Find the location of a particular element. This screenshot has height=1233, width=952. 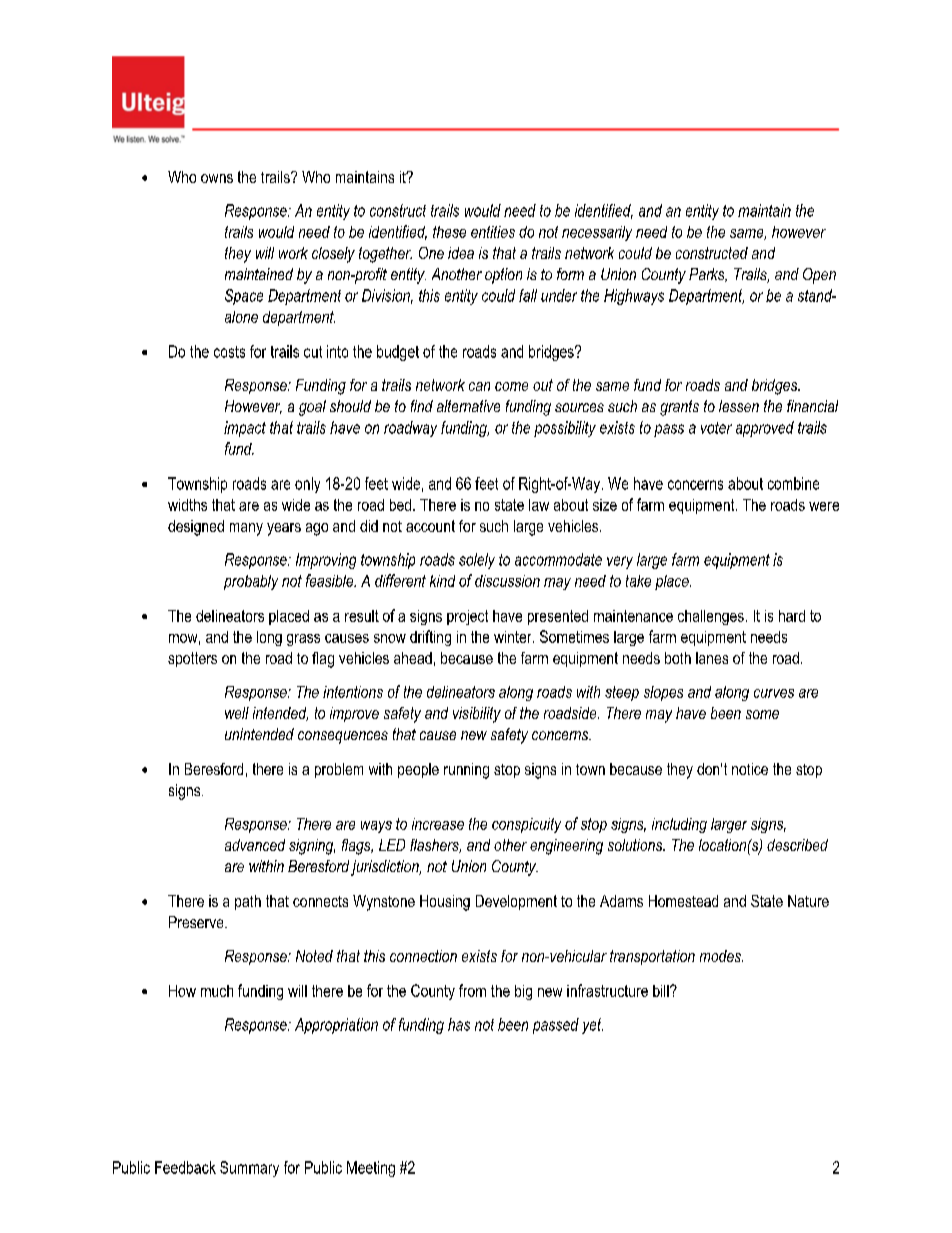

Summary is located at coordinates (249, 1169).
